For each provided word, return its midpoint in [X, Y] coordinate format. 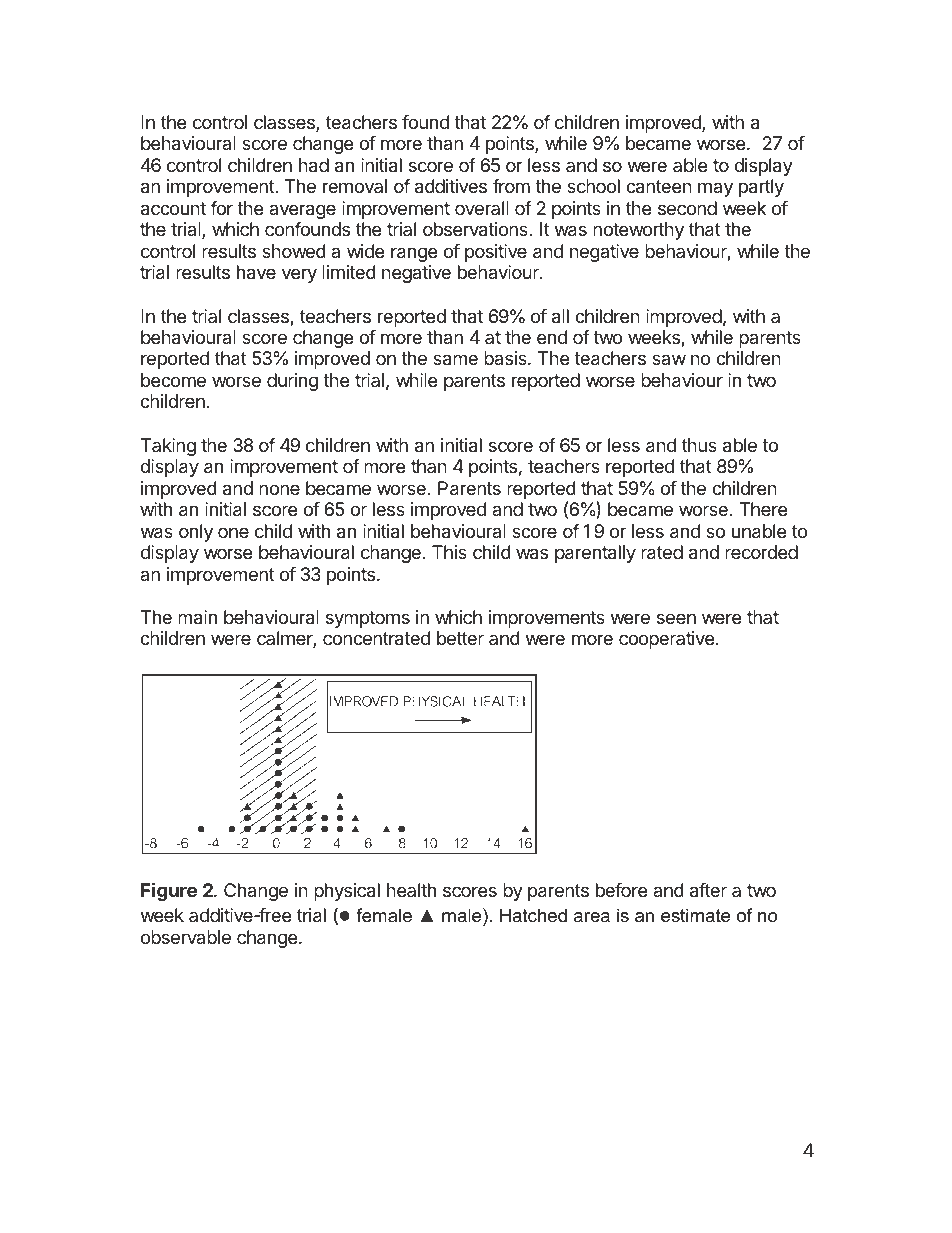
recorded [761, 552]
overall [482, 208]
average [302, 211]
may [715, 189]
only [196, 533]
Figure [169, 891]
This [449, 552]
